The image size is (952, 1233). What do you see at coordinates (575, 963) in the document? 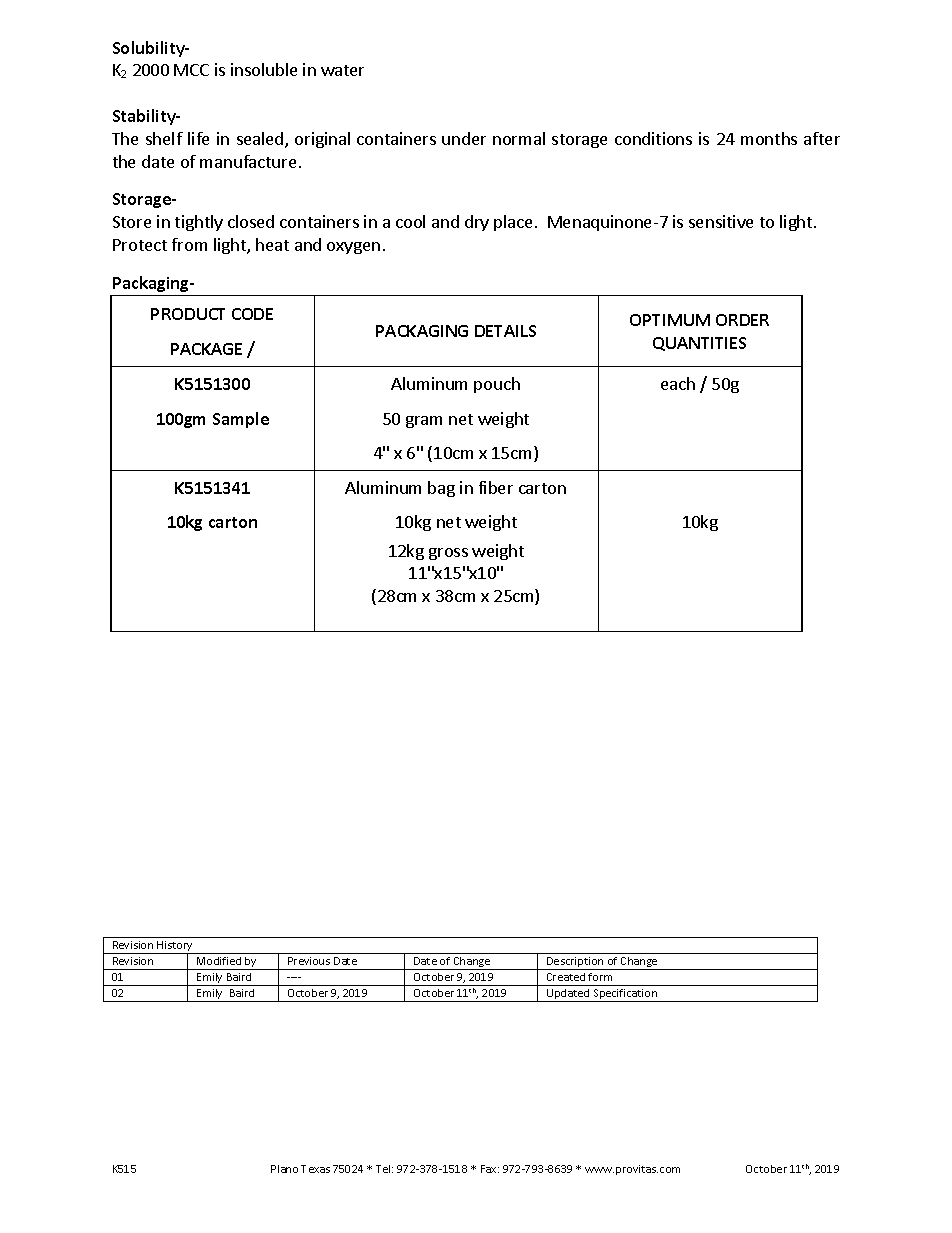
I see `Description` at bounding box center [575, 963].
